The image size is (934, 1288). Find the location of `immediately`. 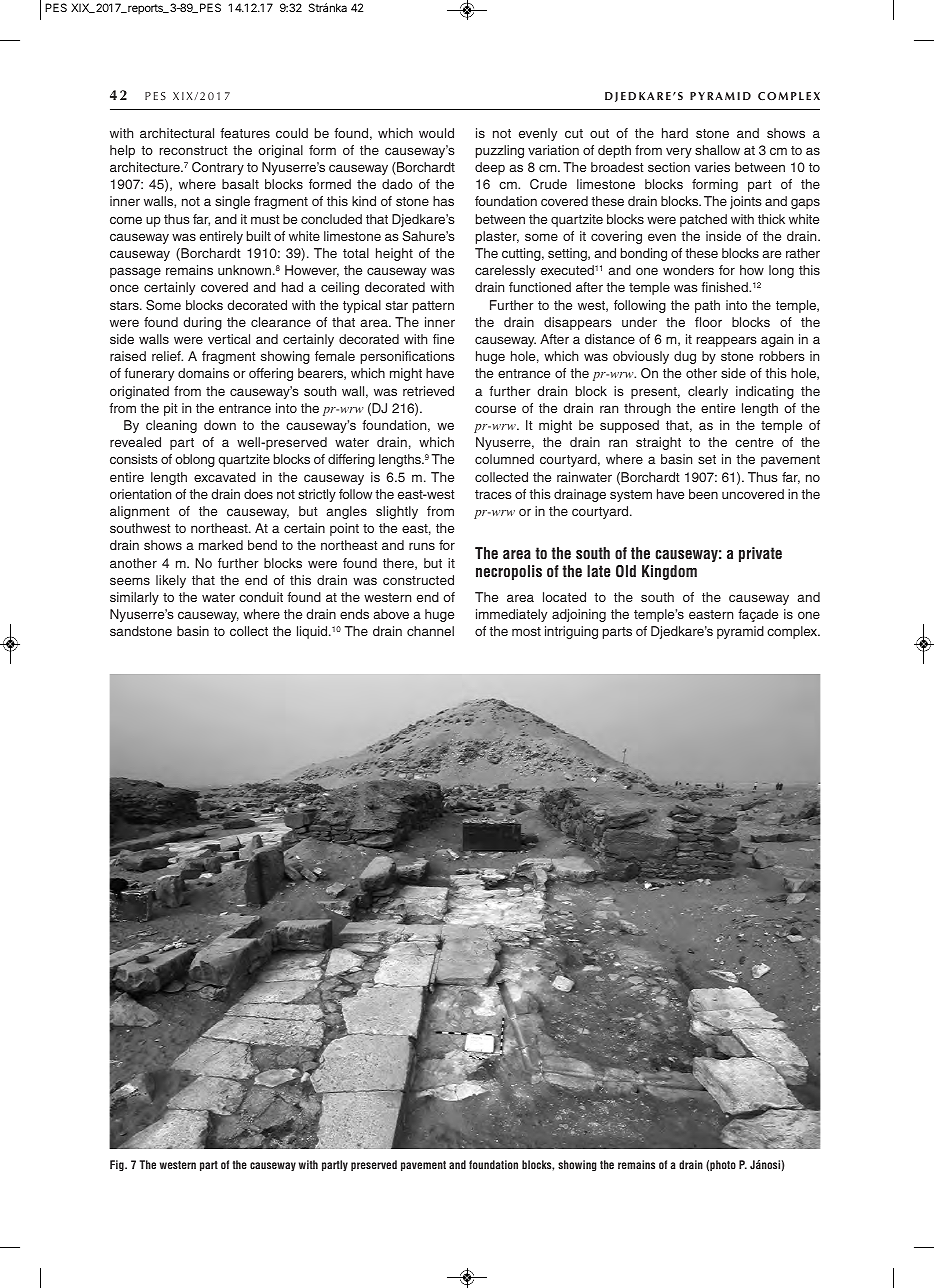

immediately is located at coordinates (511, 615).
